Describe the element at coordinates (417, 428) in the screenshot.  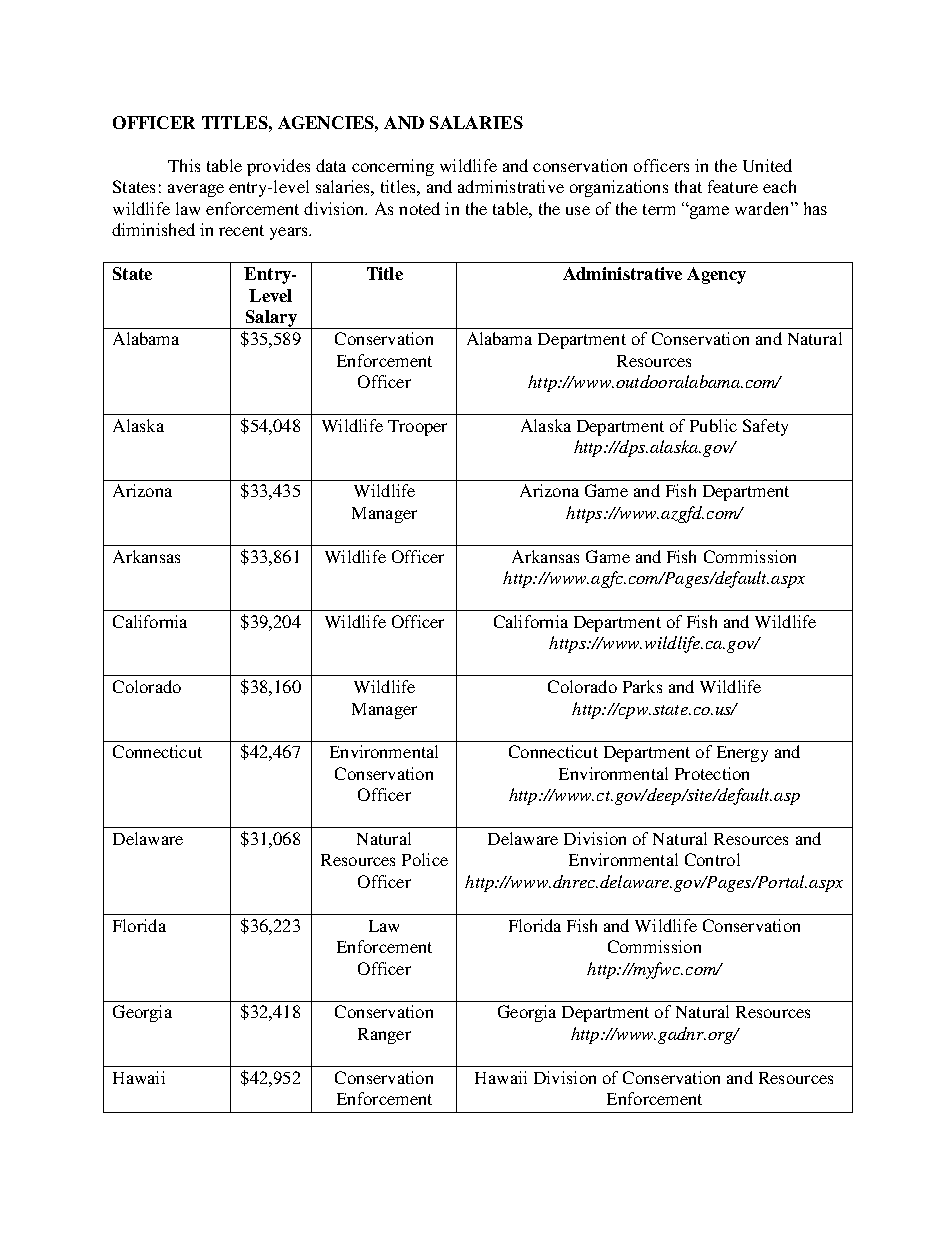
I see `Trooper` at that location.
